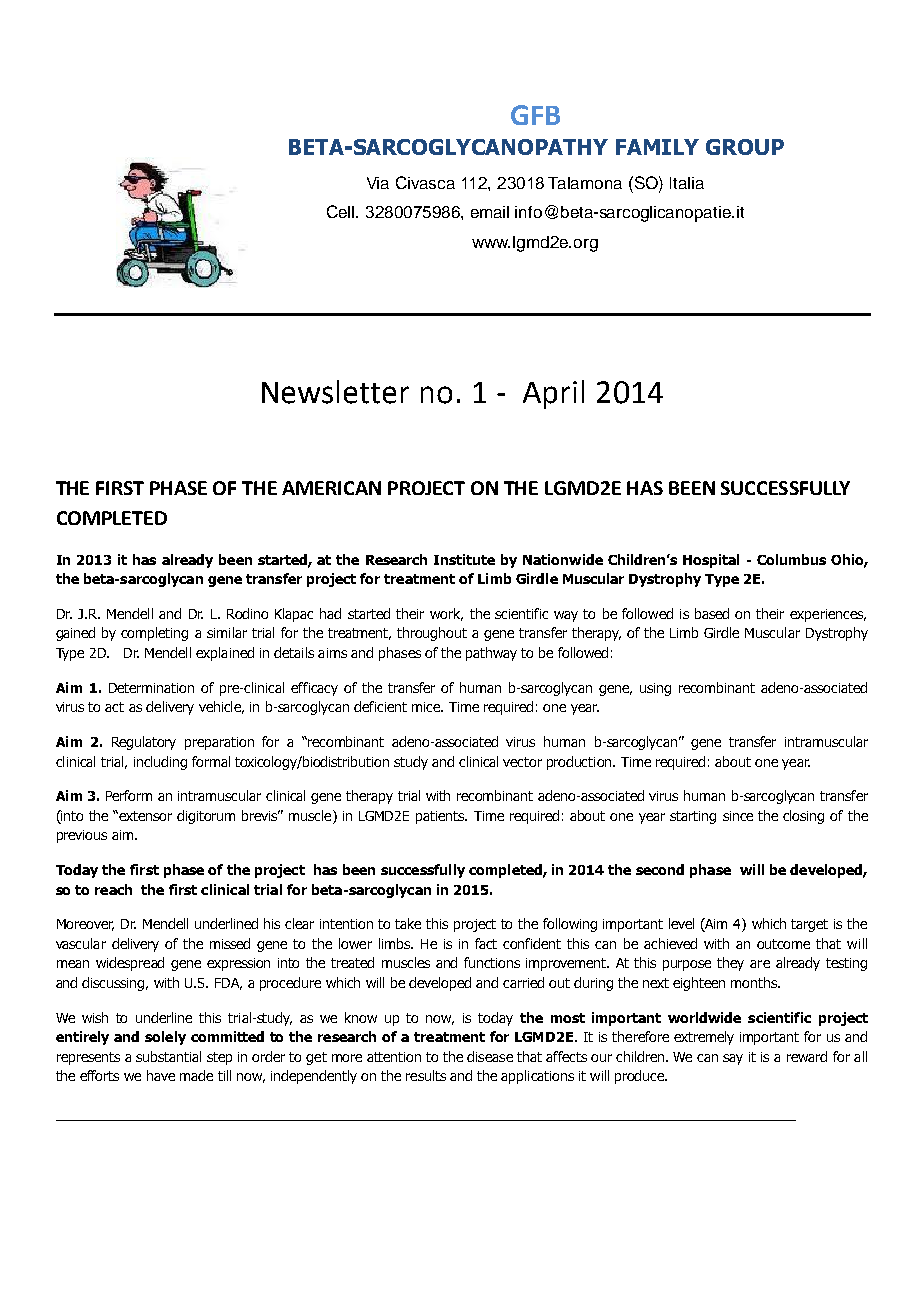  Describe the element at coordinates (553, 394) in the screenshot. I see `April` at that location.
